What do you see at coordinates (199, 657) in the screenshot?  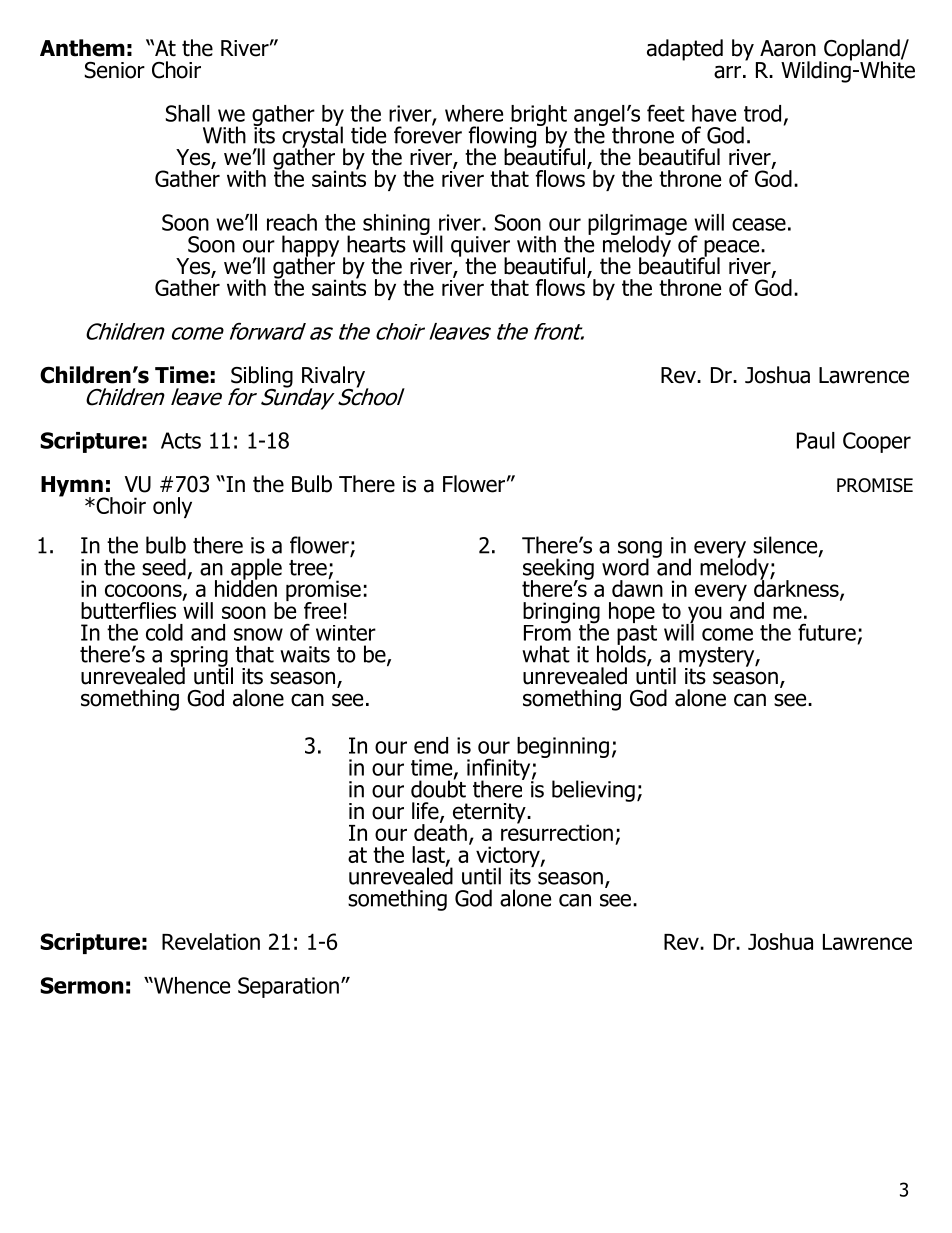 I see `spring` at bounding box center [199, 657].
